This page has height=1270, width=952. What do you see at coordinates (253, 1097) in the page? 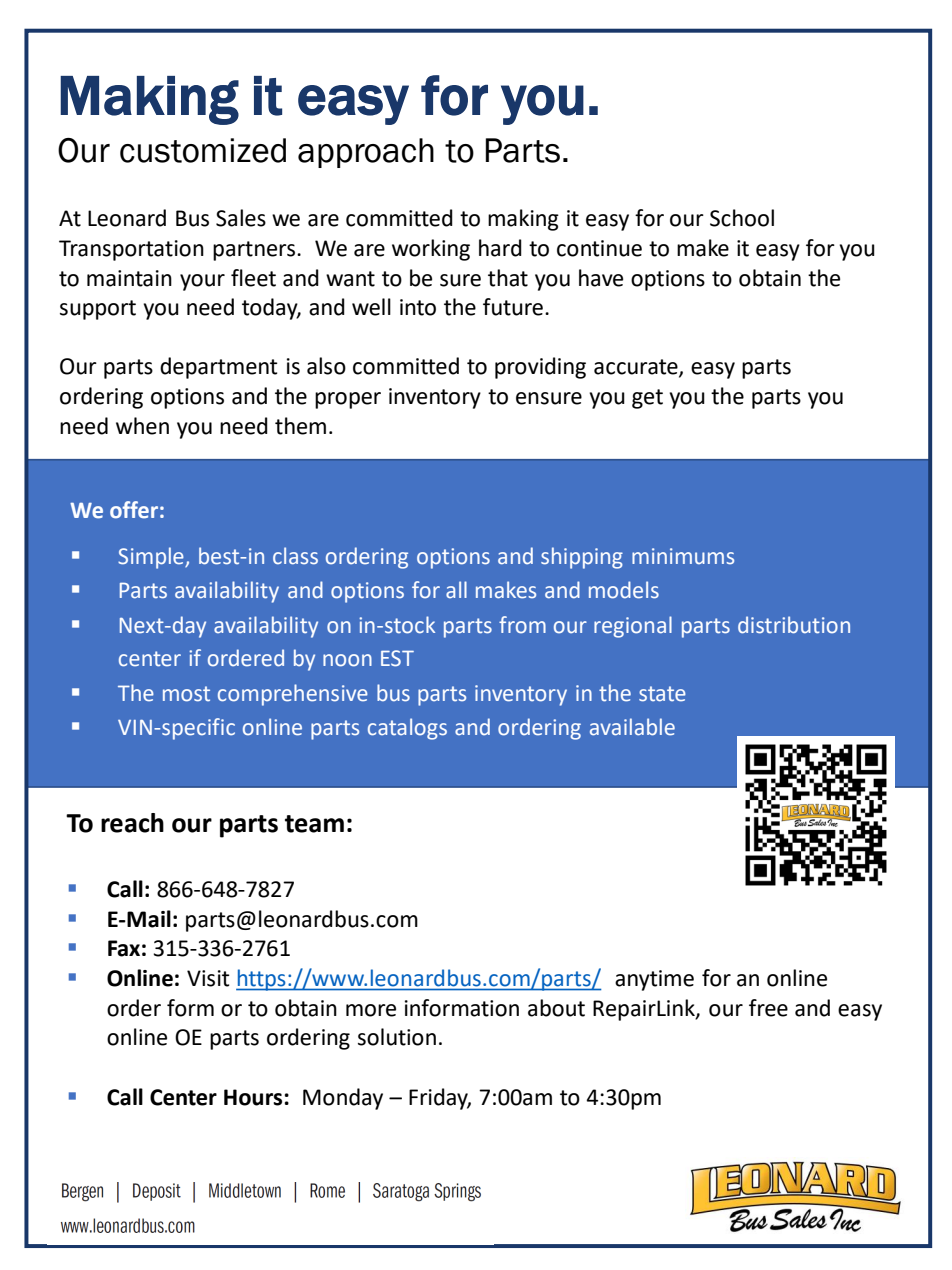
I see `Hours` at bounding box center [253, 1097].
